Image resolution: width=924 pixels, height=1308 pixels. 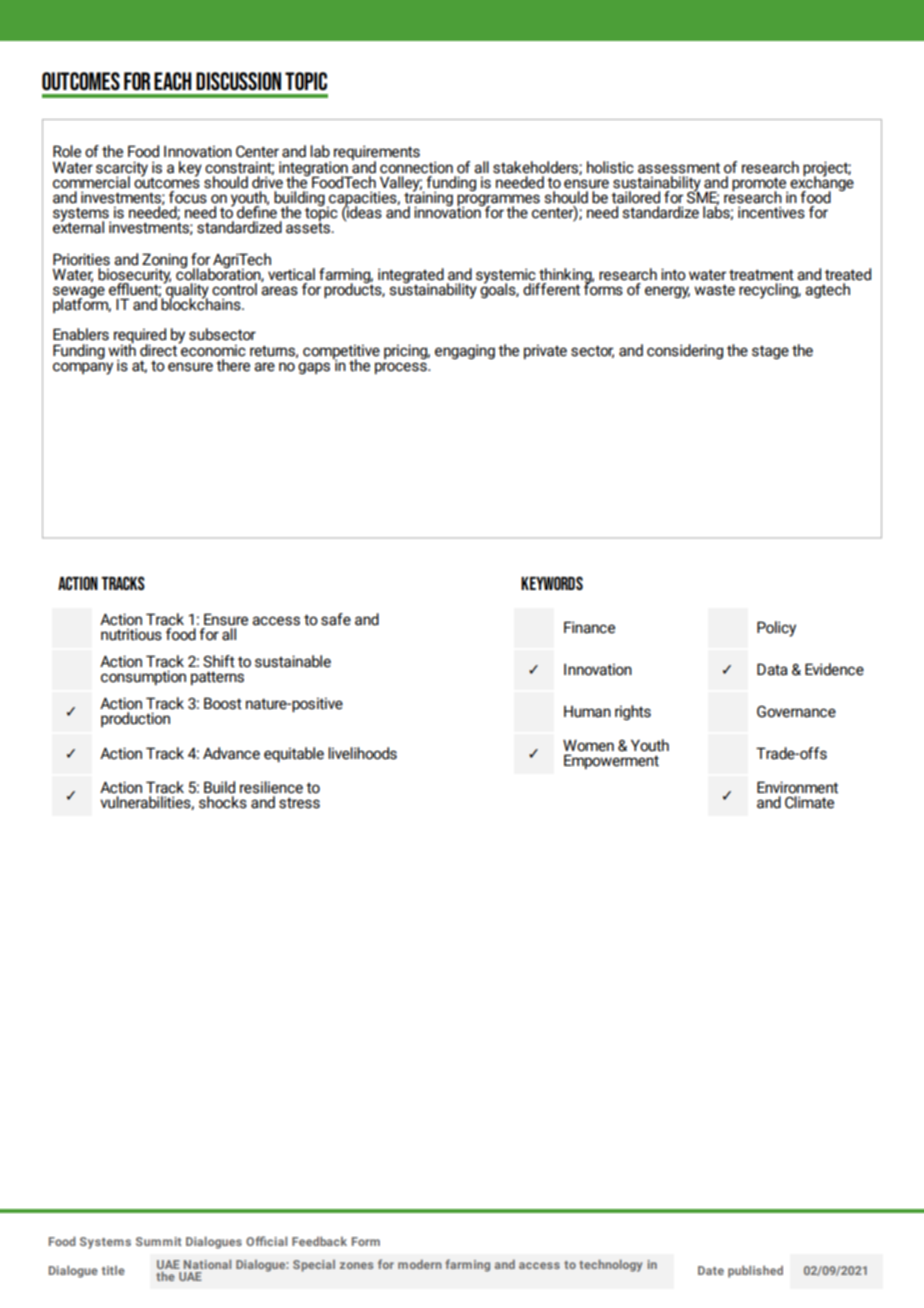 What do you see at coordinates (465, 351) in the screenshot?
I see `engaging` at bounding box center [465, 351].
